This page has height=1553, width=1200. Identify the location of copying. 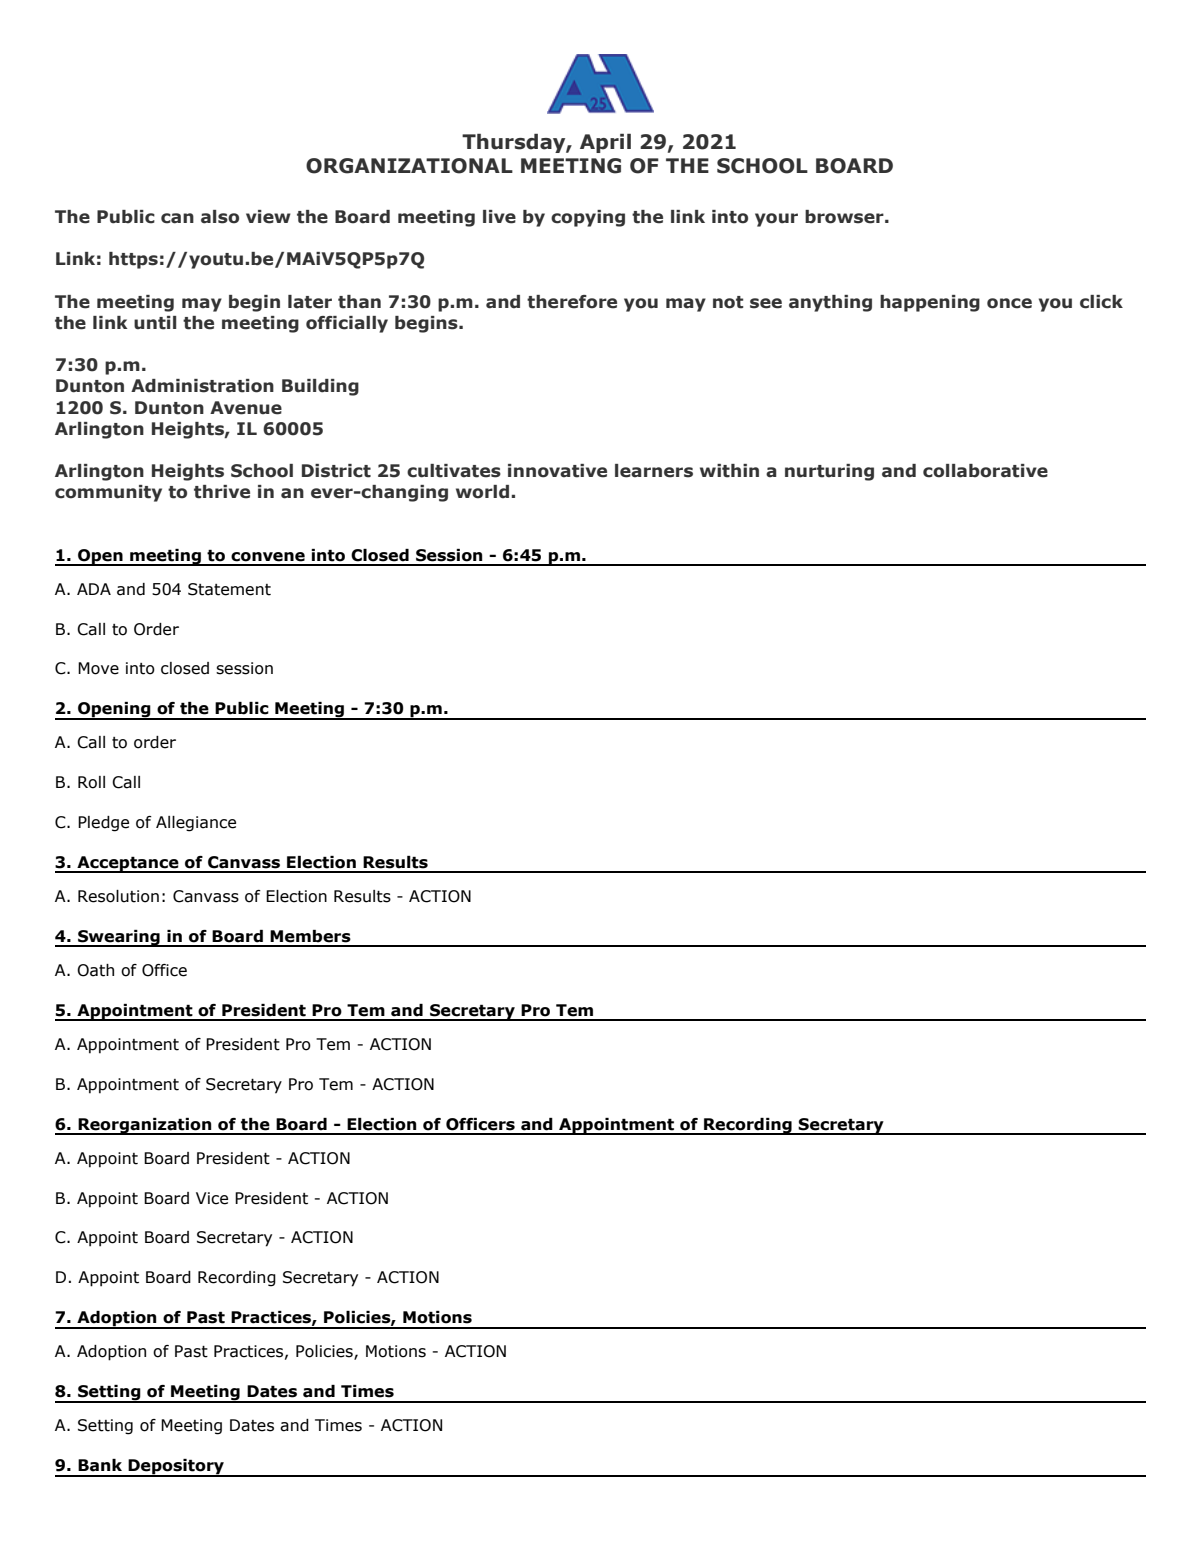
(588, 218).
